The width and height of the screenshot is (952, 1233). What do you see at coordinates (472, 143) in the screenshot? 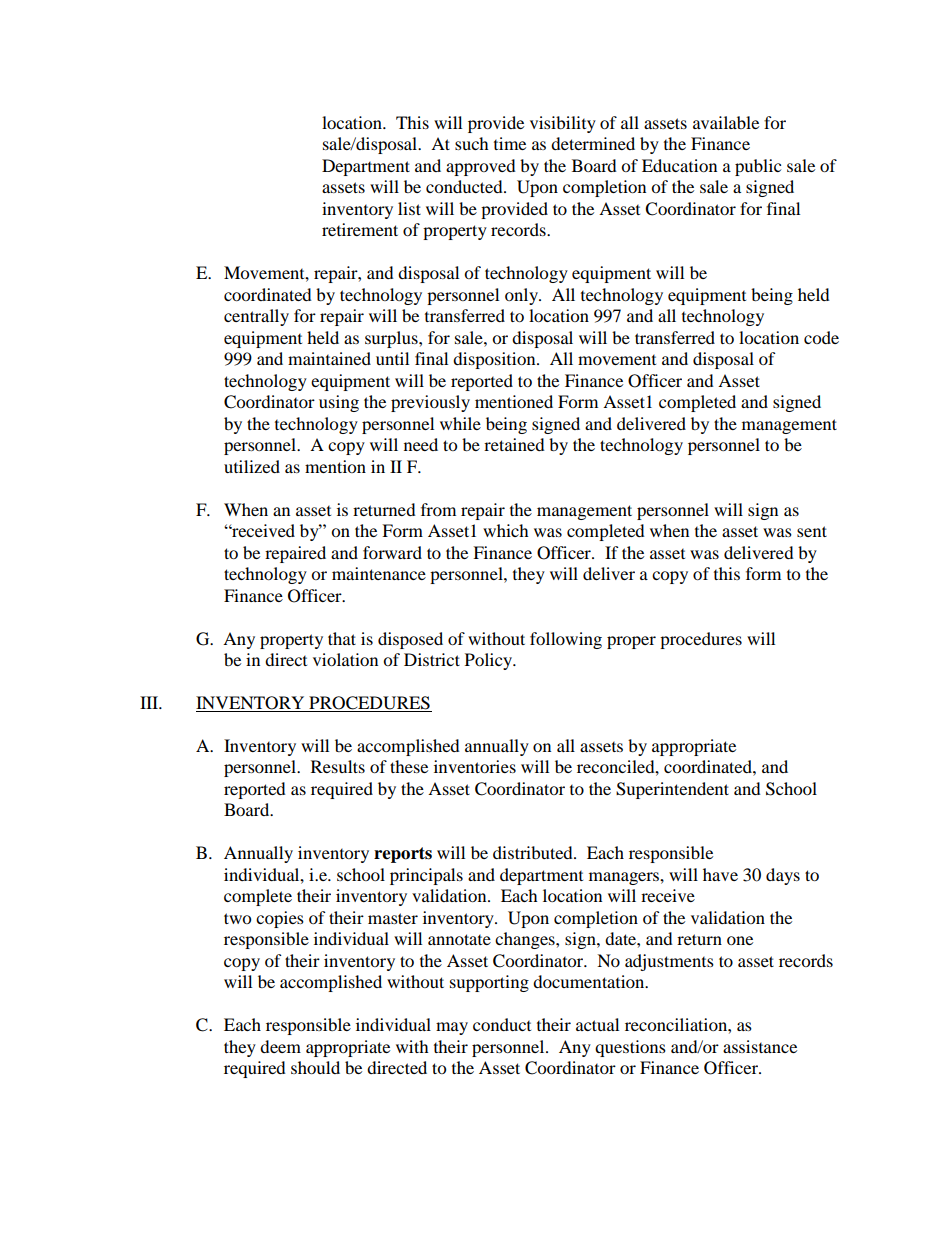
I see `such` at bounding box center [472, 143].
